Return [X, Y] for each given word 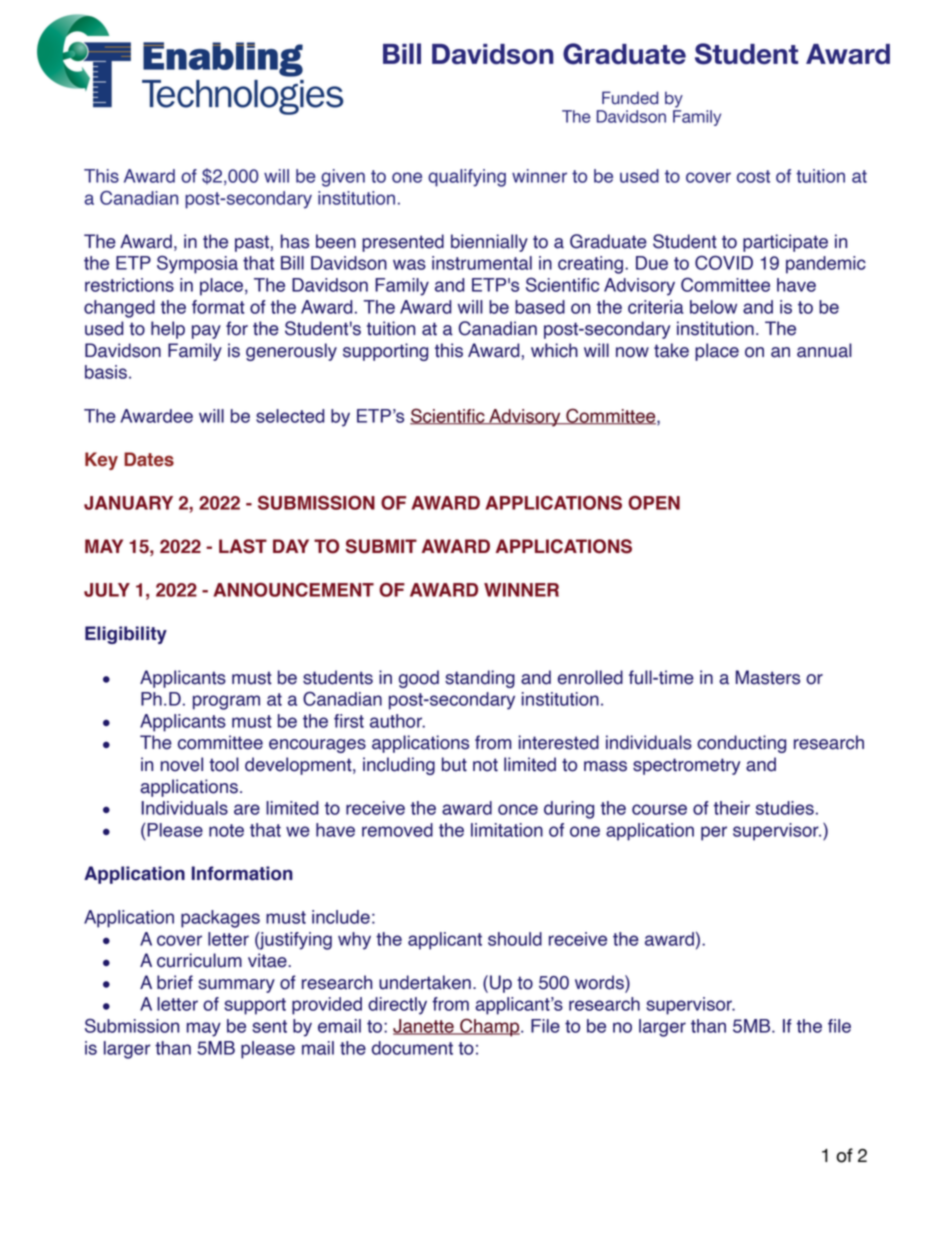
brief [175, 982]
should [515, 939]
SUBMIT [381, 546]
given [343, 178]
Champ [490, 1027]
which [554, 350]
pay [206, 332]
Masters [768, 677]
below [713, 307]
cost [753, 176]
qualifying [467, 178]
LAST [243, 546]
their [732, 808]
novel [182, 764]
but [454, 764]
